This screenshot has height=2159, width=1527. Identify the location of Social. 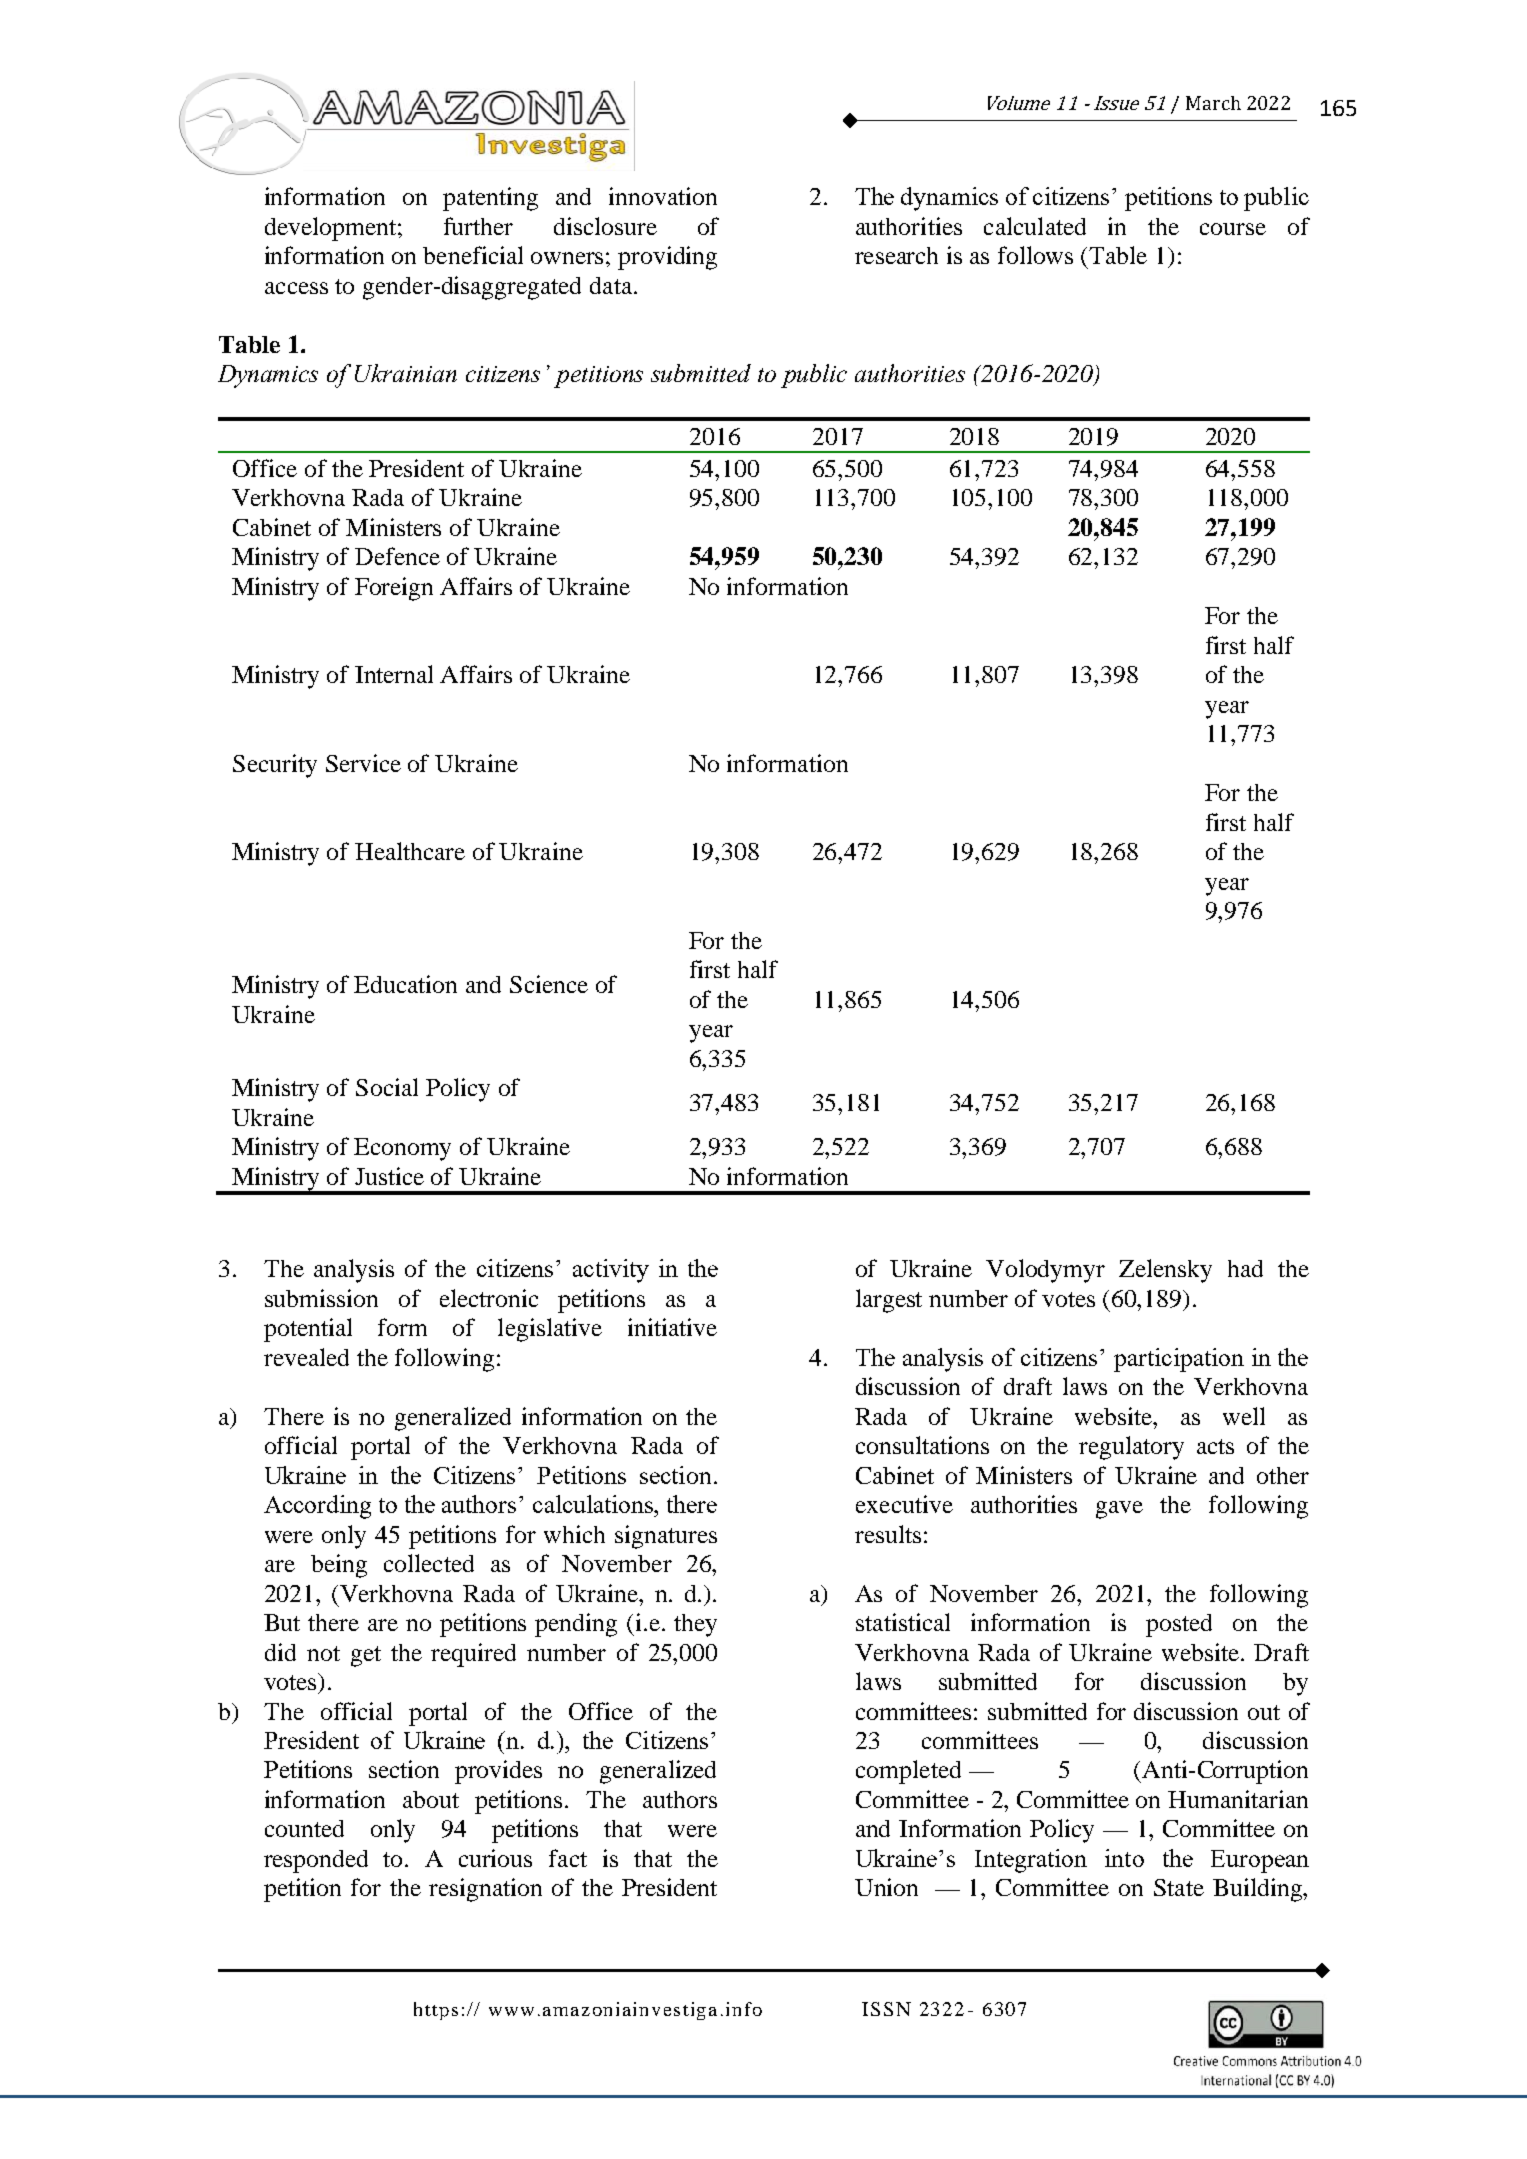
(387, 1087).
